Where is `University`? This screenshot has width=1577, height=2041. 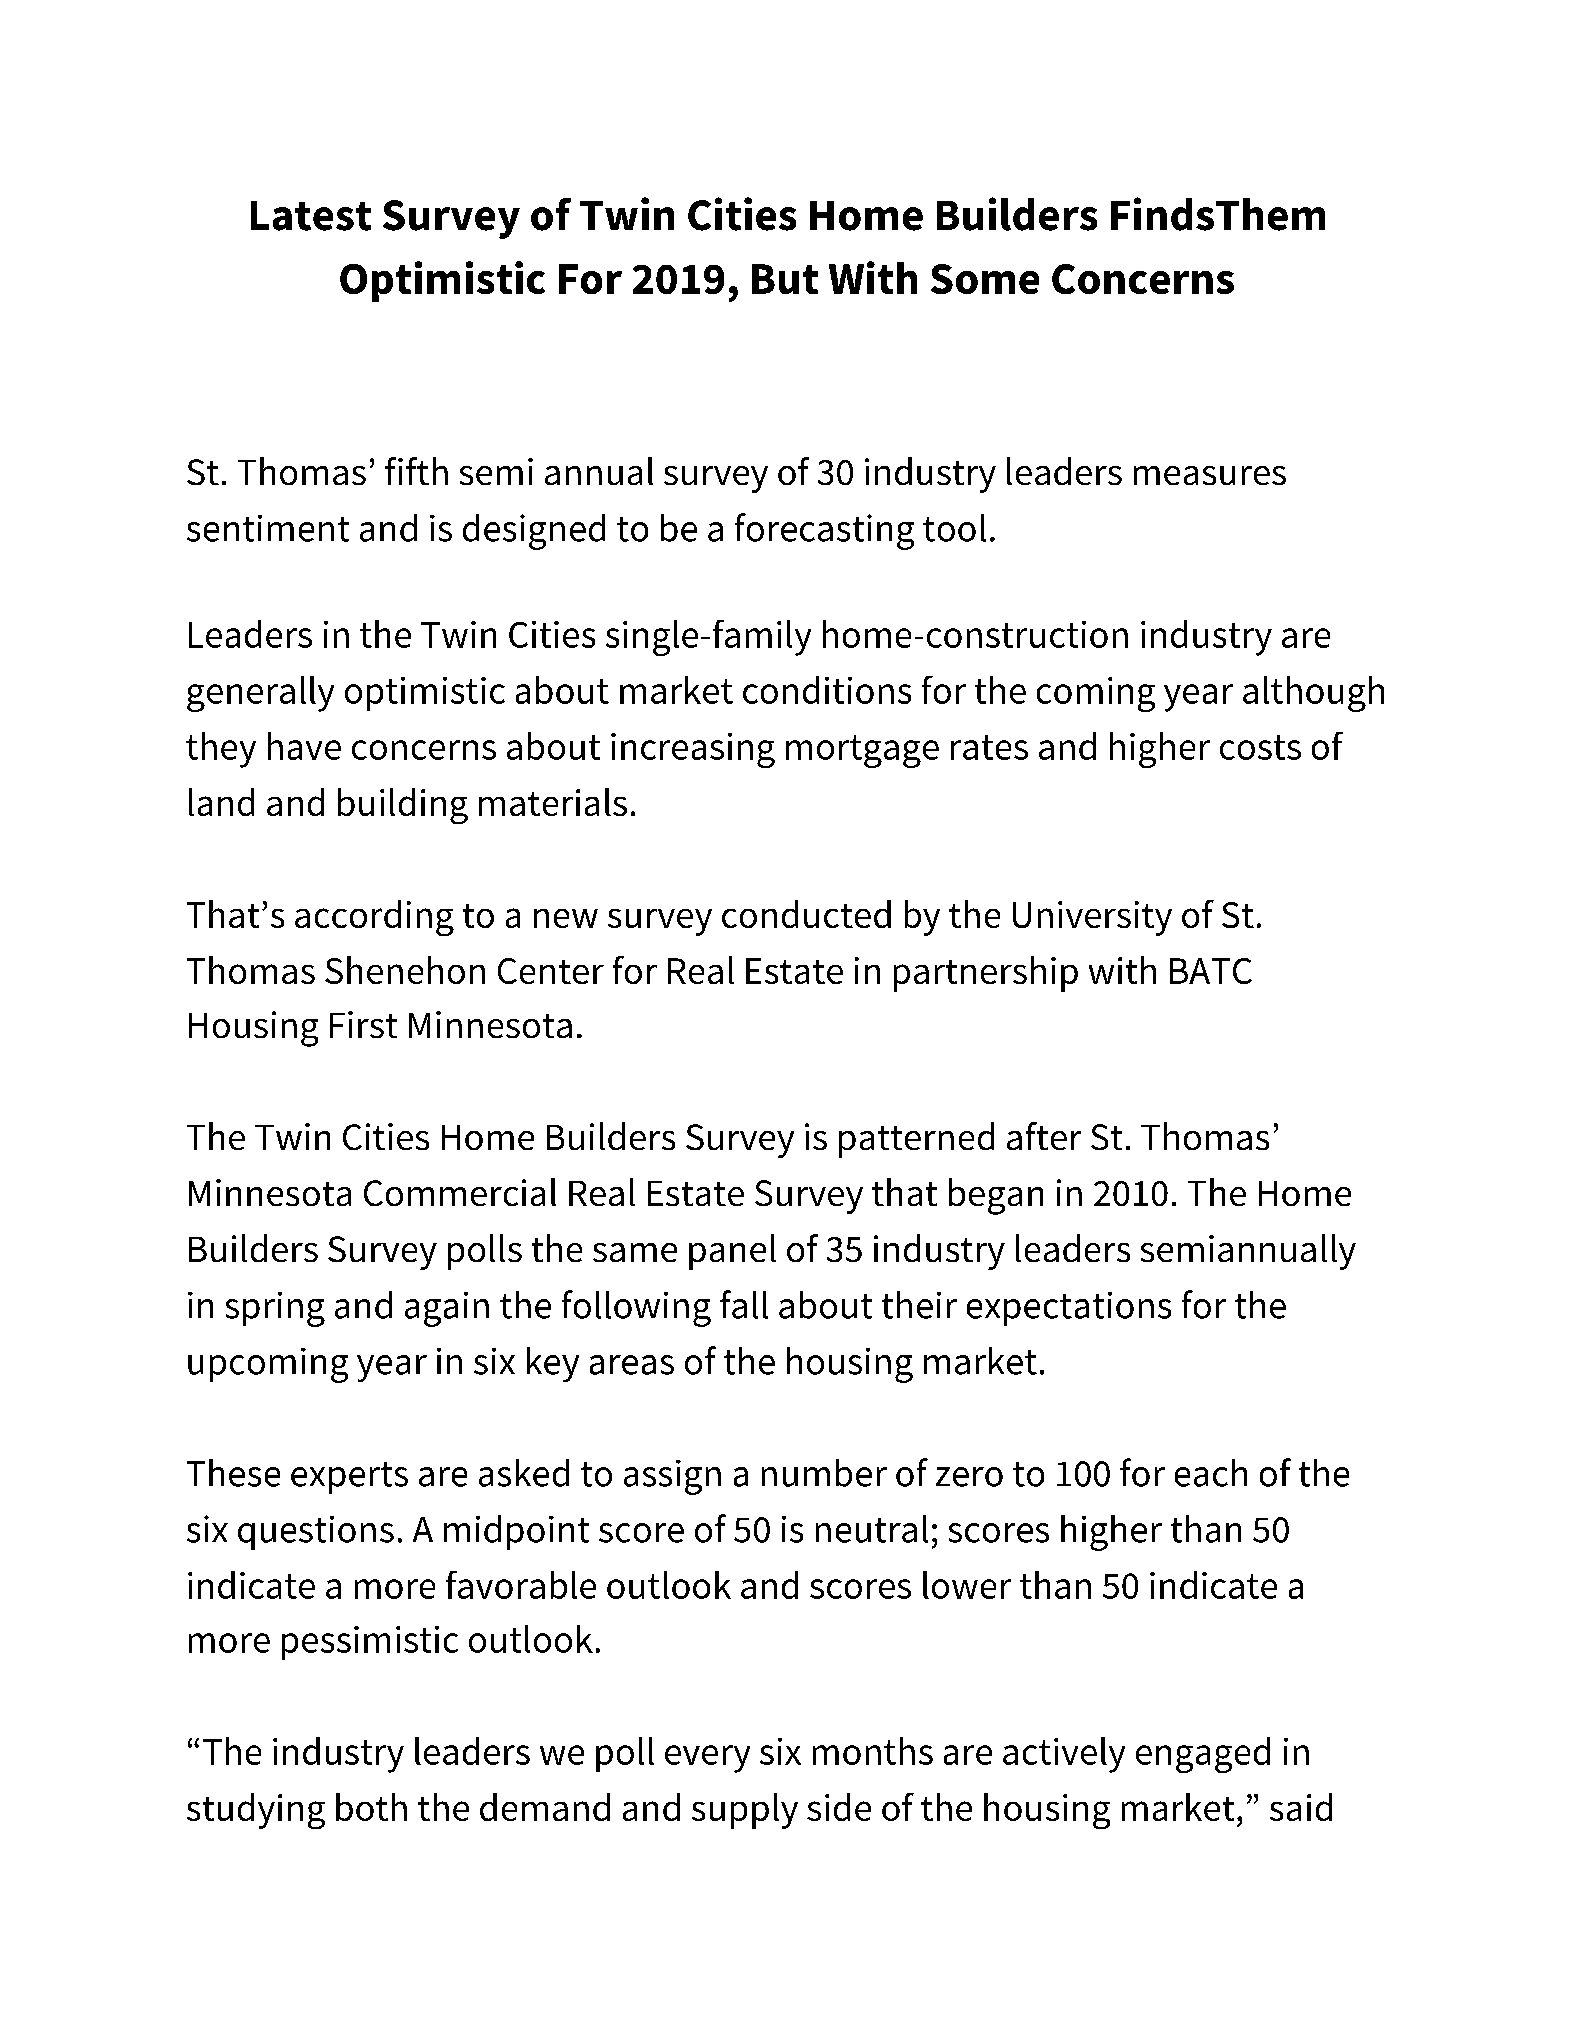
University is located at coordinates (1092, 918).
